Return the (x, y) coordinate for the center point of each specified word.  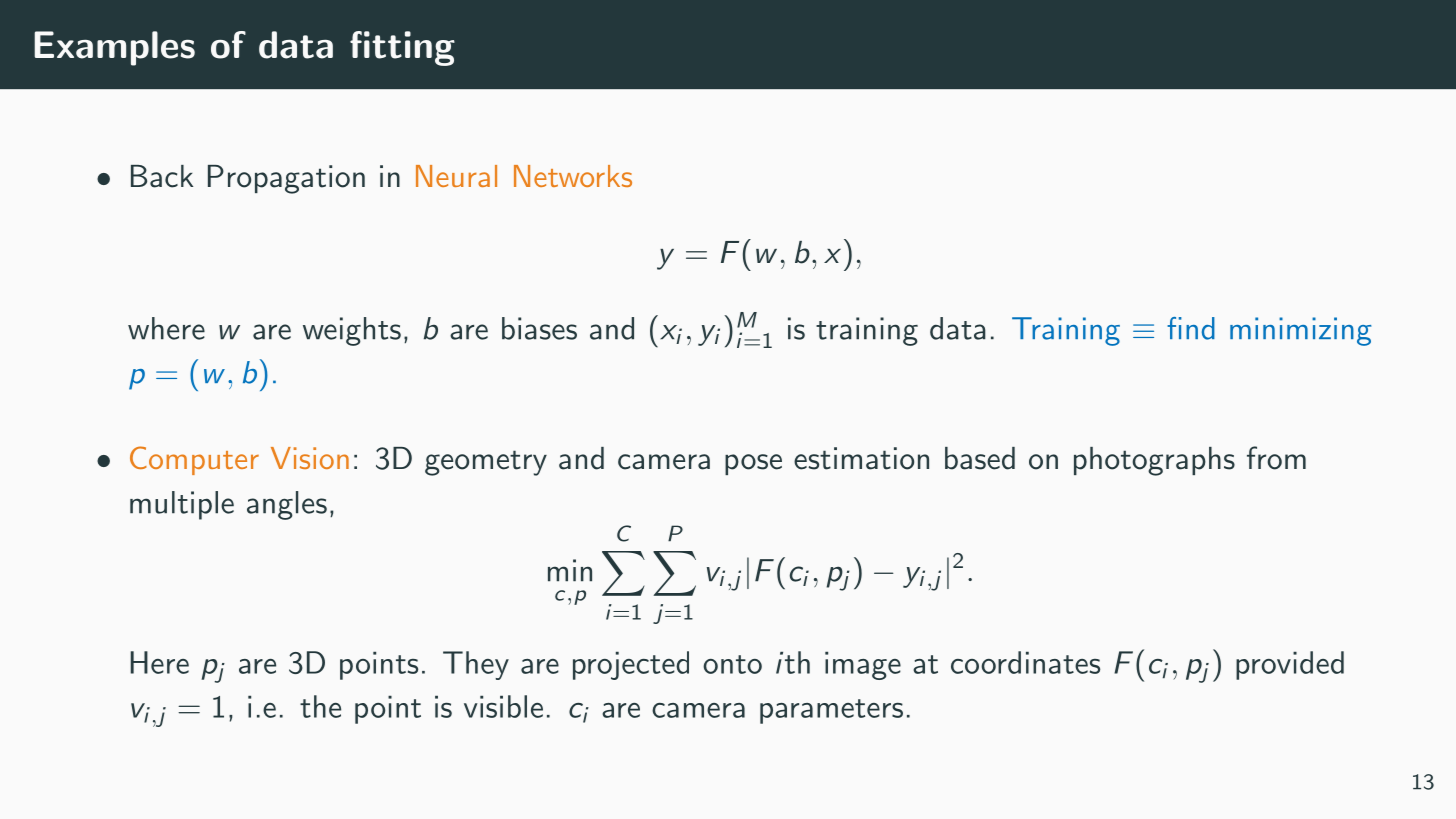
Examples (114, 48)
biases (539, 328)
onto (732, 664)
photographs (1154, 461)
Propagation (286, 179)
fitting (402, 48)
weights (352, 331)
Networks (573, 176)
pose (753, 464)
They (476, 665)
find (1191, 328)
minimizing (1300, 331)
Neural (456, 176)
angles (287, 505)
